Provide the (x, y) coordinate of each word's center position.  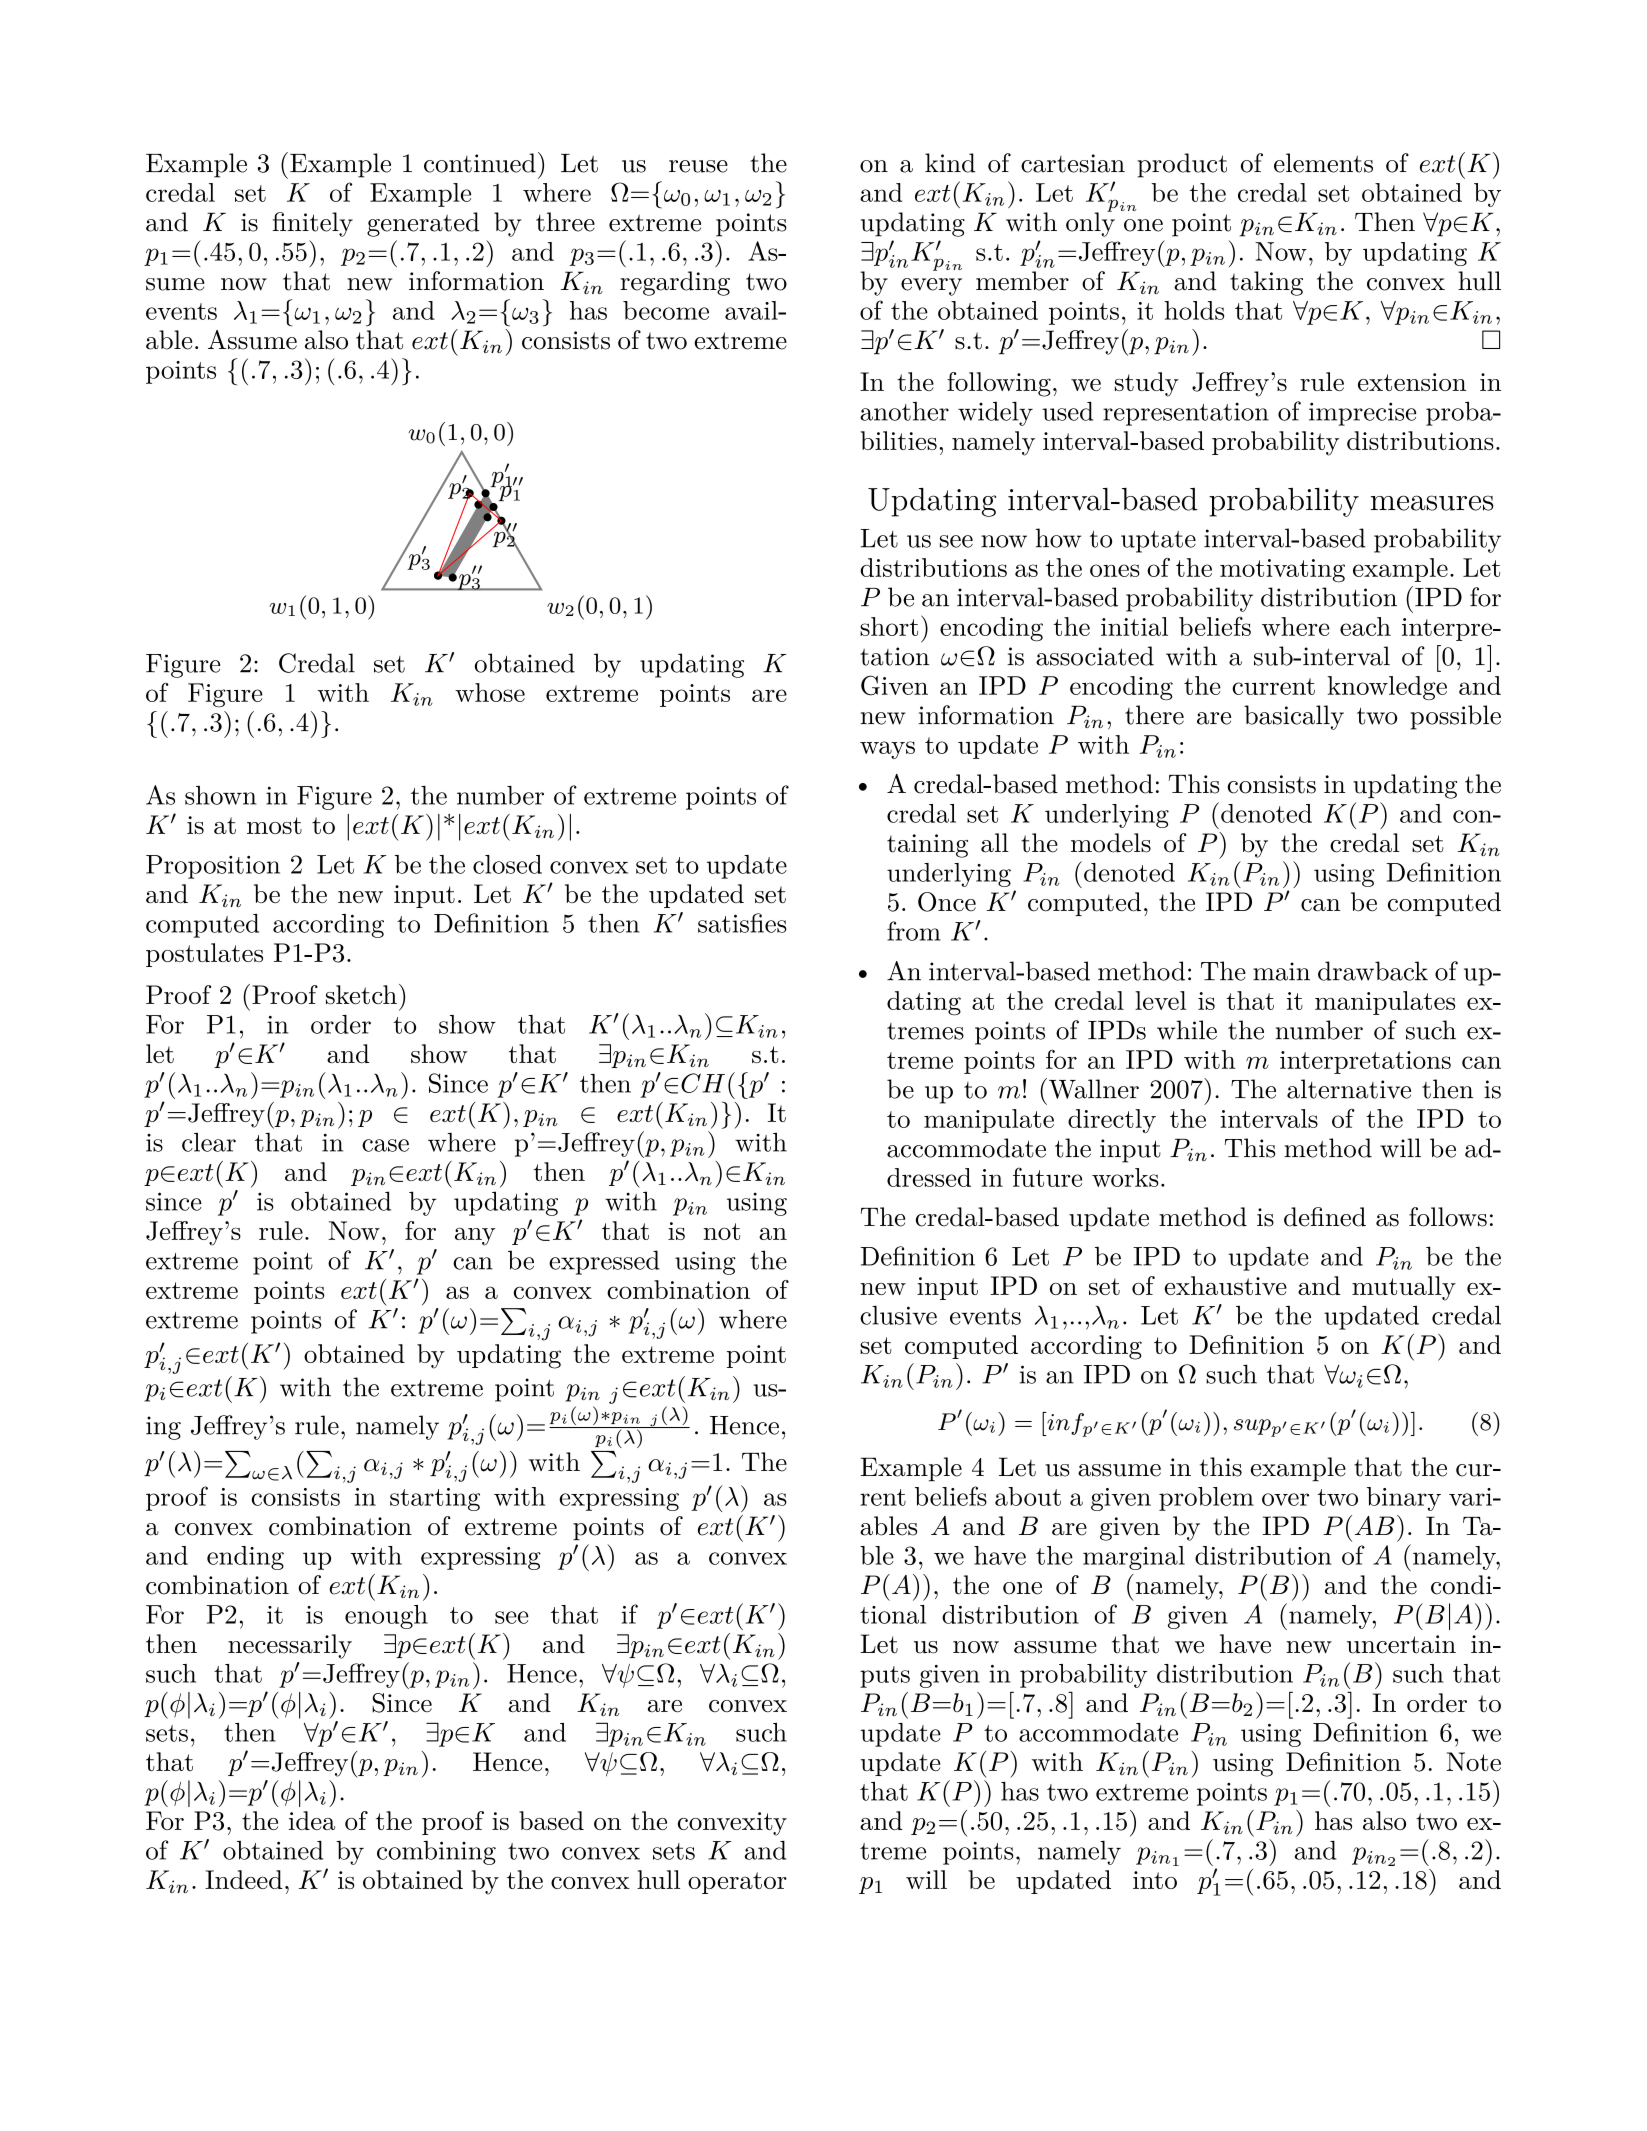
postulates (204, 955)
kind (950, 163)
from (914, 931)
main (1281, 971)
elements (1323, 163)
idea (312, 1820)
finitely (312, 224)
